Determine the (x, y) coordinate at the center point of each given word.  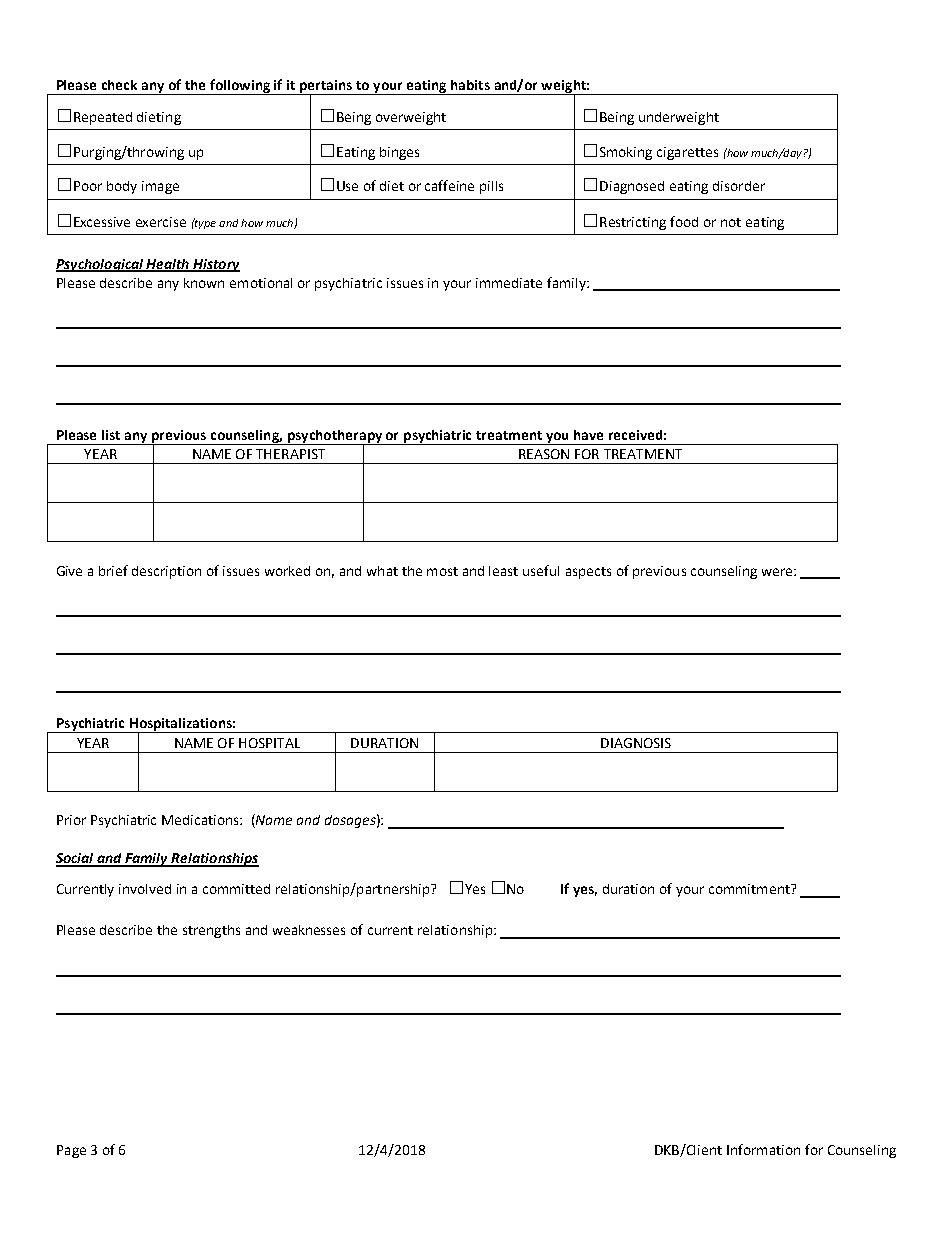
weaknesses (309, 930)
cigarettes (687, 153)
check (119, 85)
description (166, 572)
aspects (588, 573)
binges (399, 153)
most (442, 571)
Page (71, 1151)
